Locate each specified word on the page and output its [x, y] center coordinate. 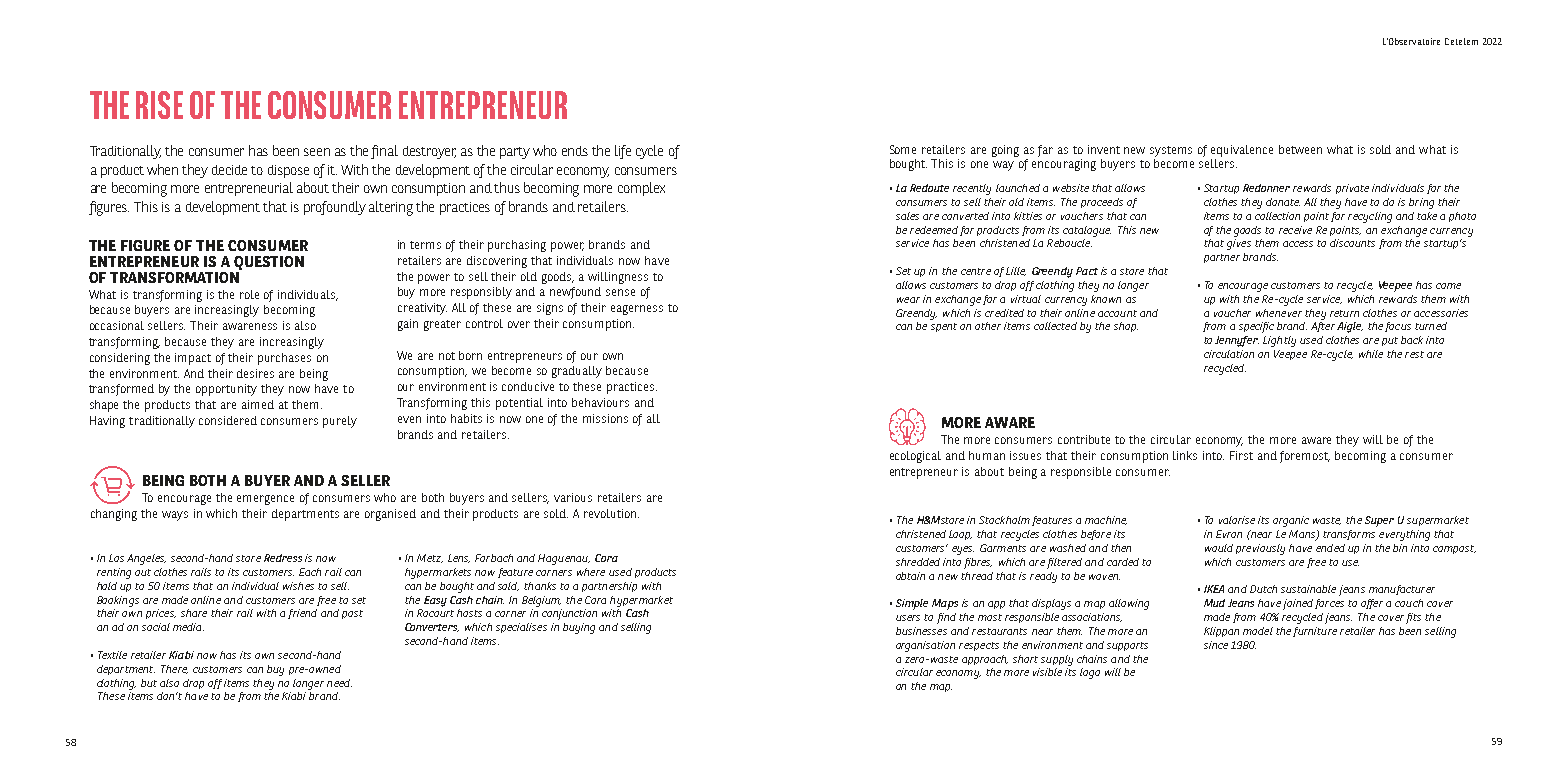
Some [903, 149]
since [1216, 645]
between [1300, 149]
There [174, 669]
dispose [288, 171]
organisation [925, 646]
